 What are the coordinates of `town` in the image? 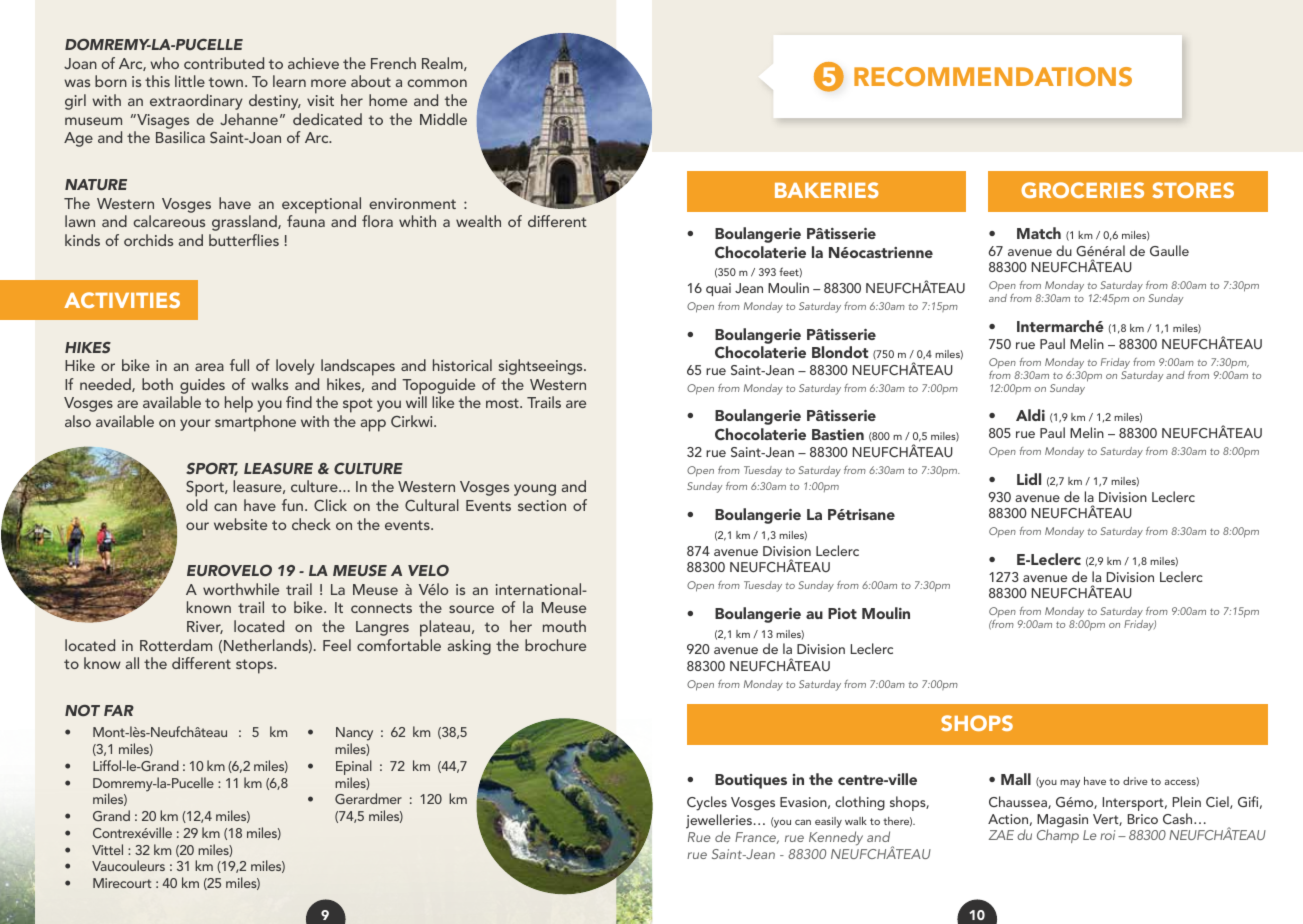 It's located at (226, 82).
